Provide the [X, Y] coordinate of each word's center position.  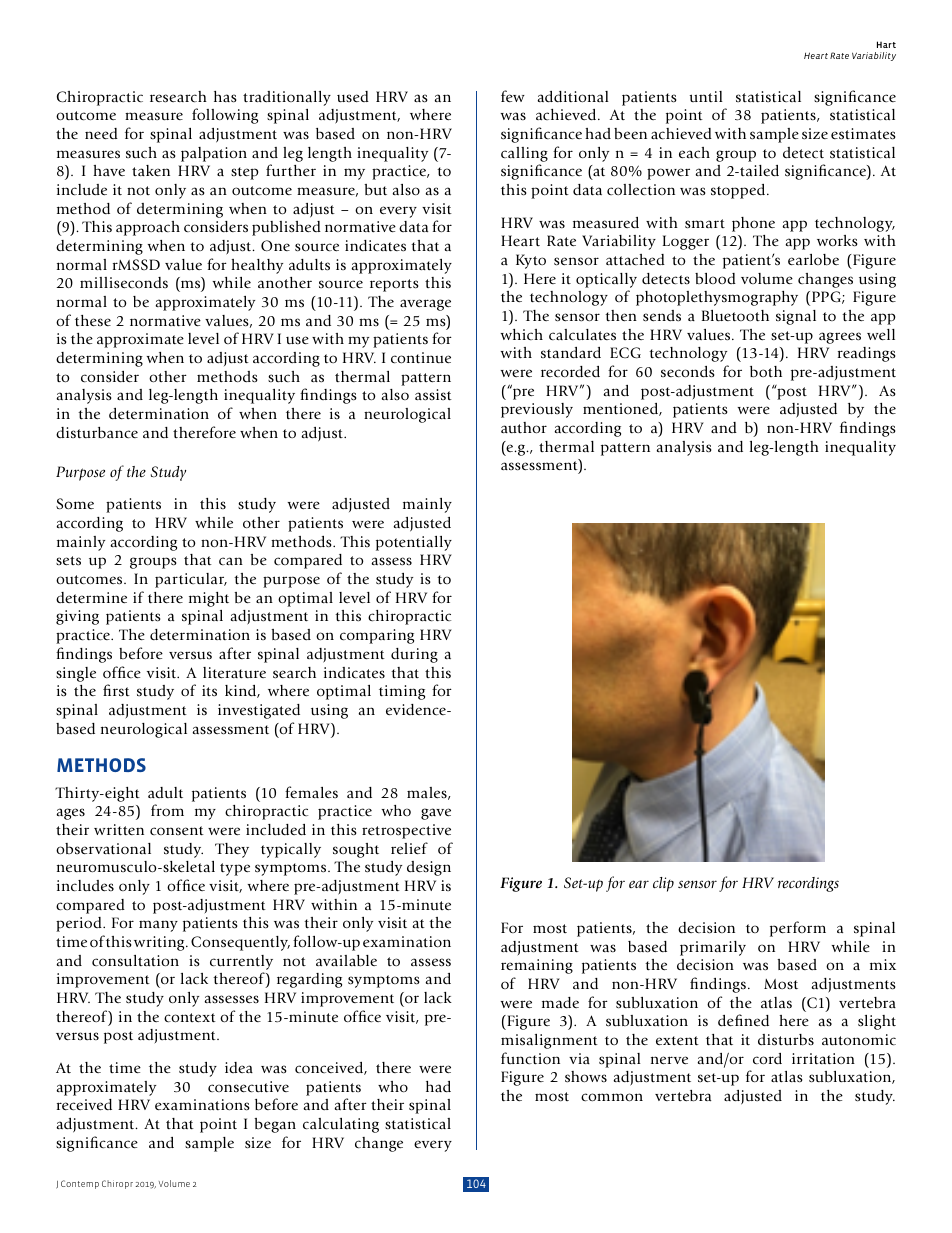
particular [191, 580]
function [530, 1058]
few [513, 96]
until [706, 96]
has [225, 97]
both [766, 372]
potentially [414, 543]
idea [239, 1067]
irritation [823, 1058]
